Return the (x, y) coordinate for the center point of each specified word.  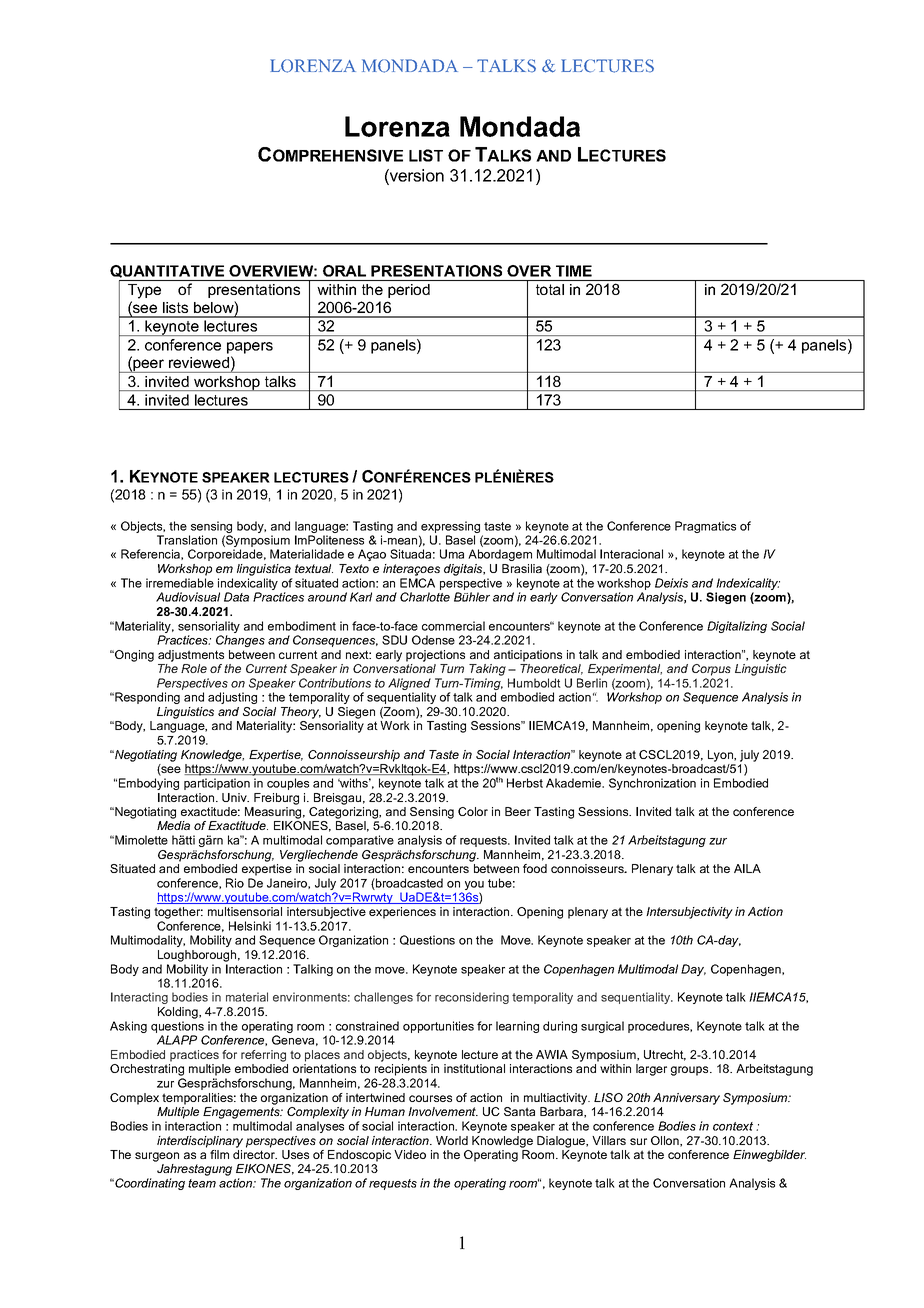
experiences (402, 913)
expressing (451, 528)
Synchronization (652, 784)
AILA (747, 868)
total (550, 289)
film (219, 1154)
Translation (187, 540)
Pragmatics (705, 527)
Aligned (409, 685)
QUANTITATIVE (167, 271)
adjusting (232, 698)
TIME (574, 271)
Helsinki (250, 926)
